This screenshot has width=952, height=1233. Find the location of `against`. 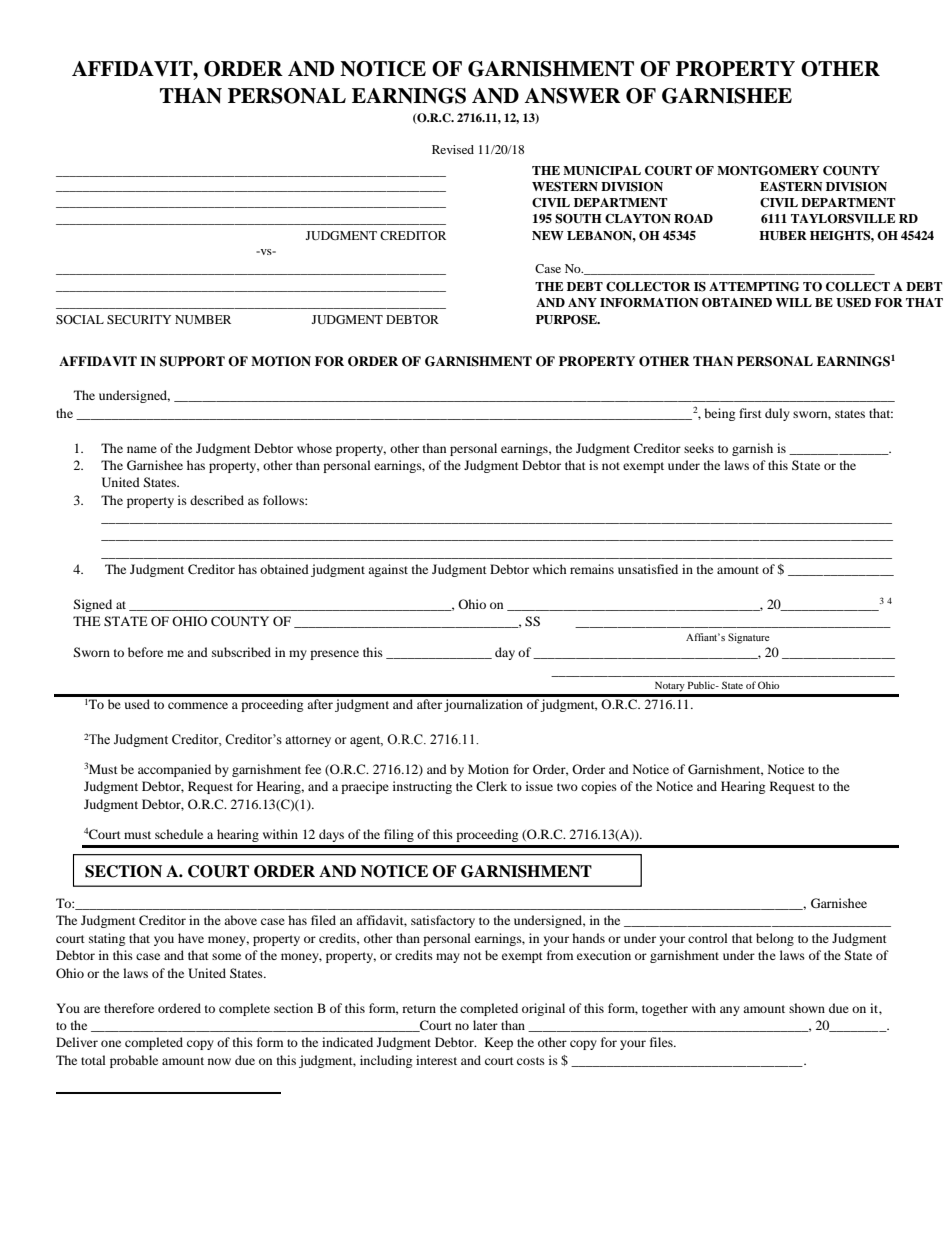

against is located at coordinates (388, 570).
